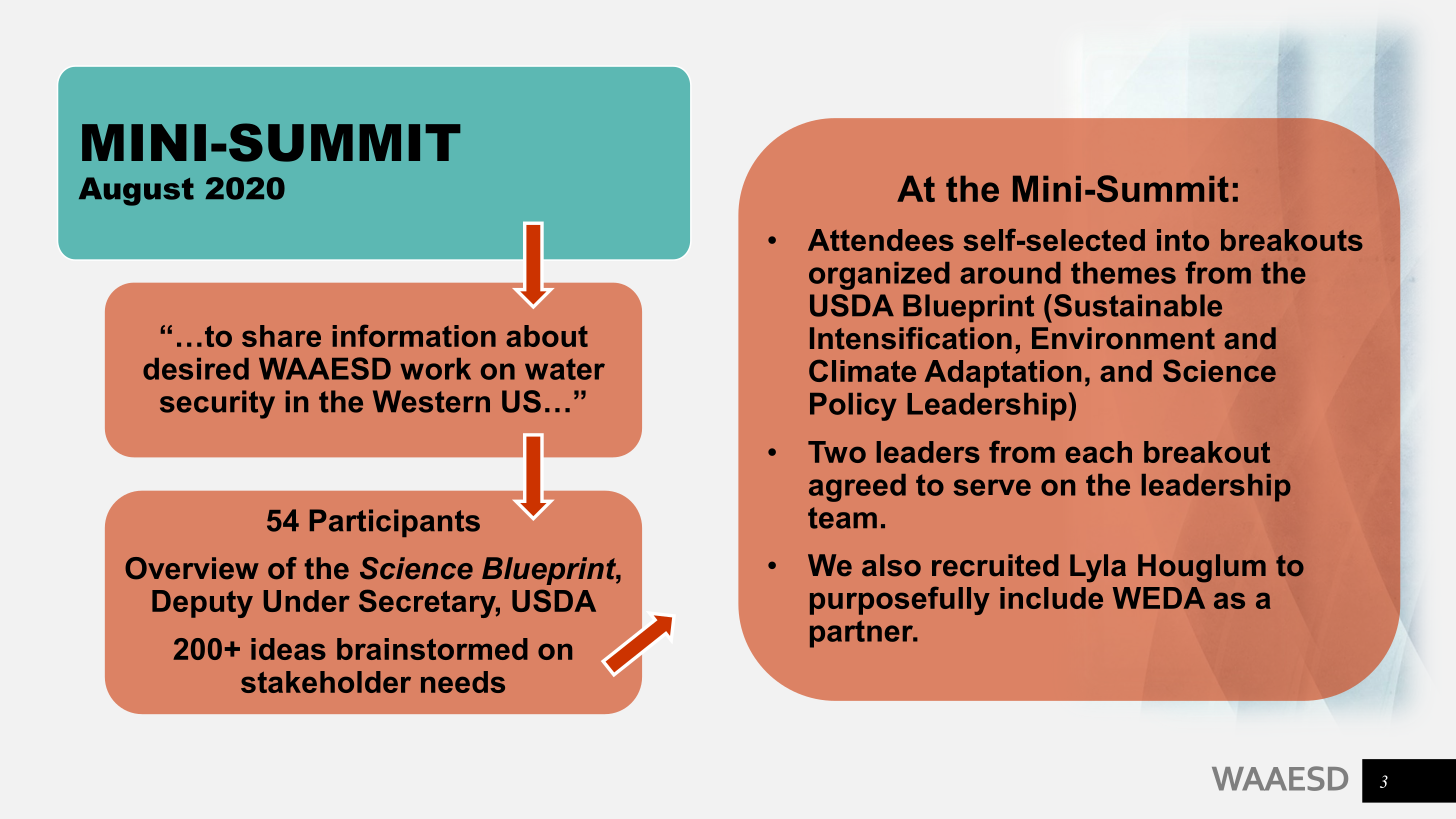  Describe the element at coordinates (136, 191) in the screenshot. I see `August` at that location.
